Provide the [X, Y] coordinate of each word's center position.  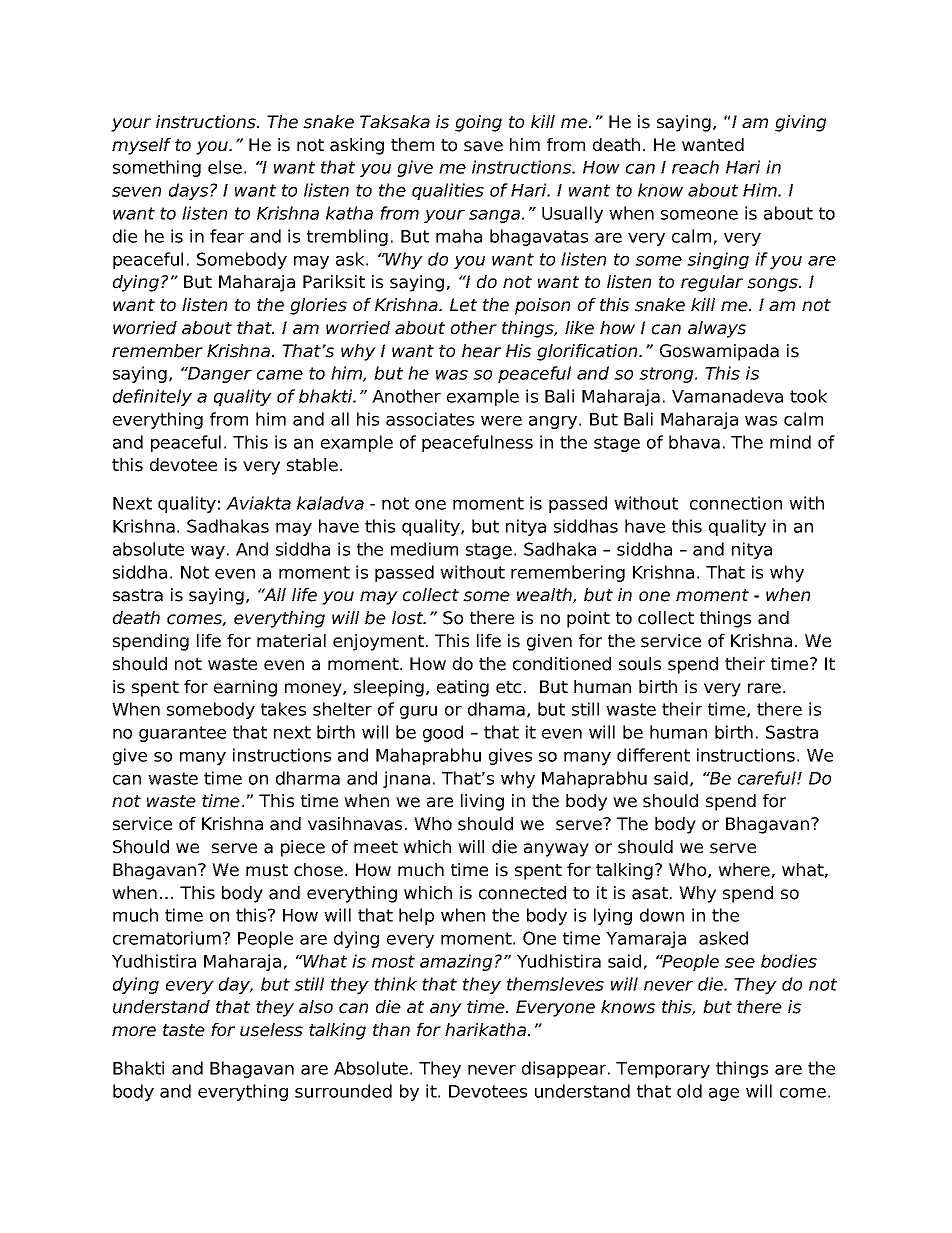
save [483, 146]
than [391, 1030]
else [225, 167]
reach [695, 167]
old [689, 1091]
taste [184, 1030]
